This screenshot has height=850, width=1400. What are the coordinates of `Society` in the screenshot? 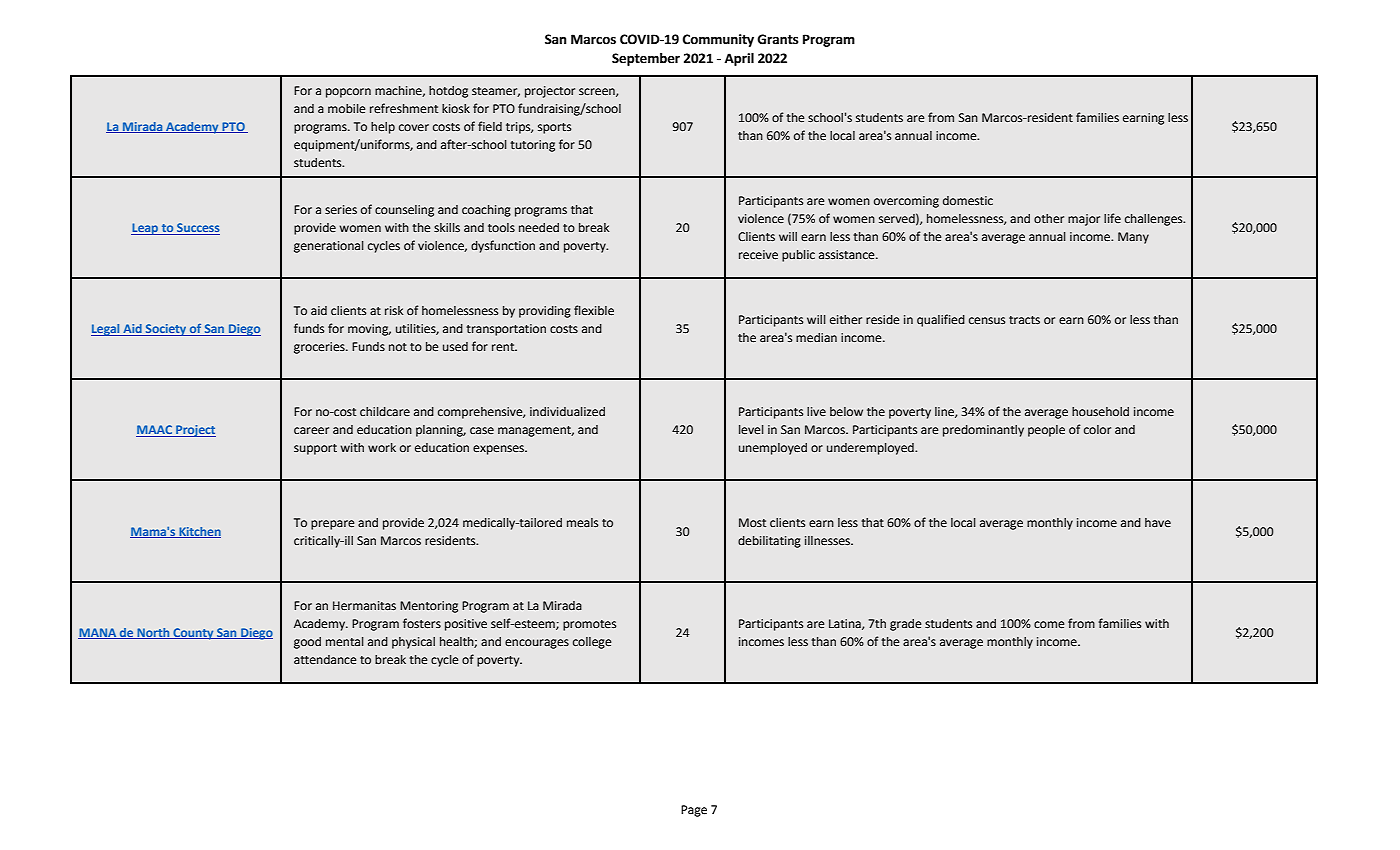 It's located at (166, 330).
